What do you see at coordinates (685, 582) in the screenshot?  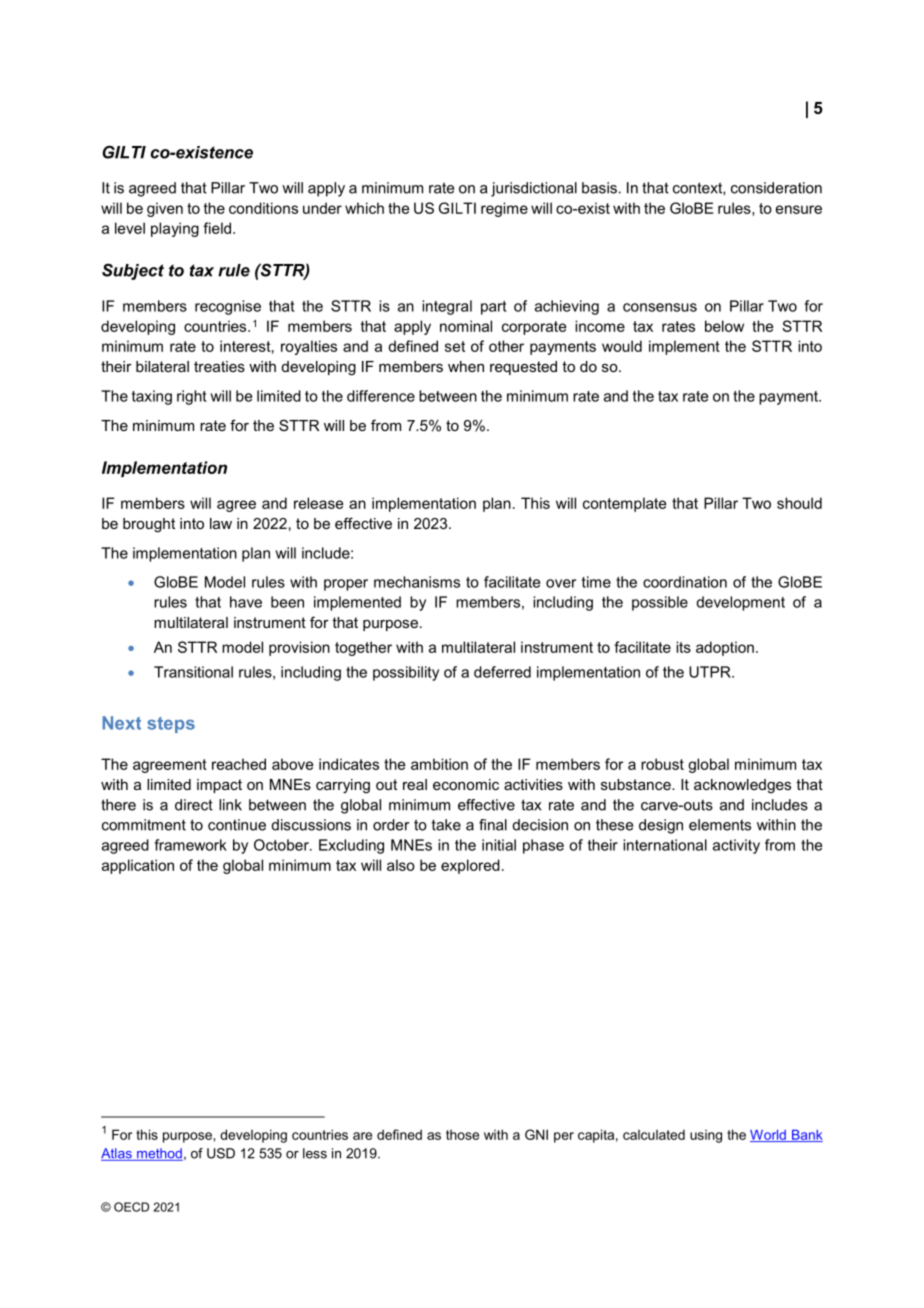 I see `coordination` at bounding box center [685, 582].
